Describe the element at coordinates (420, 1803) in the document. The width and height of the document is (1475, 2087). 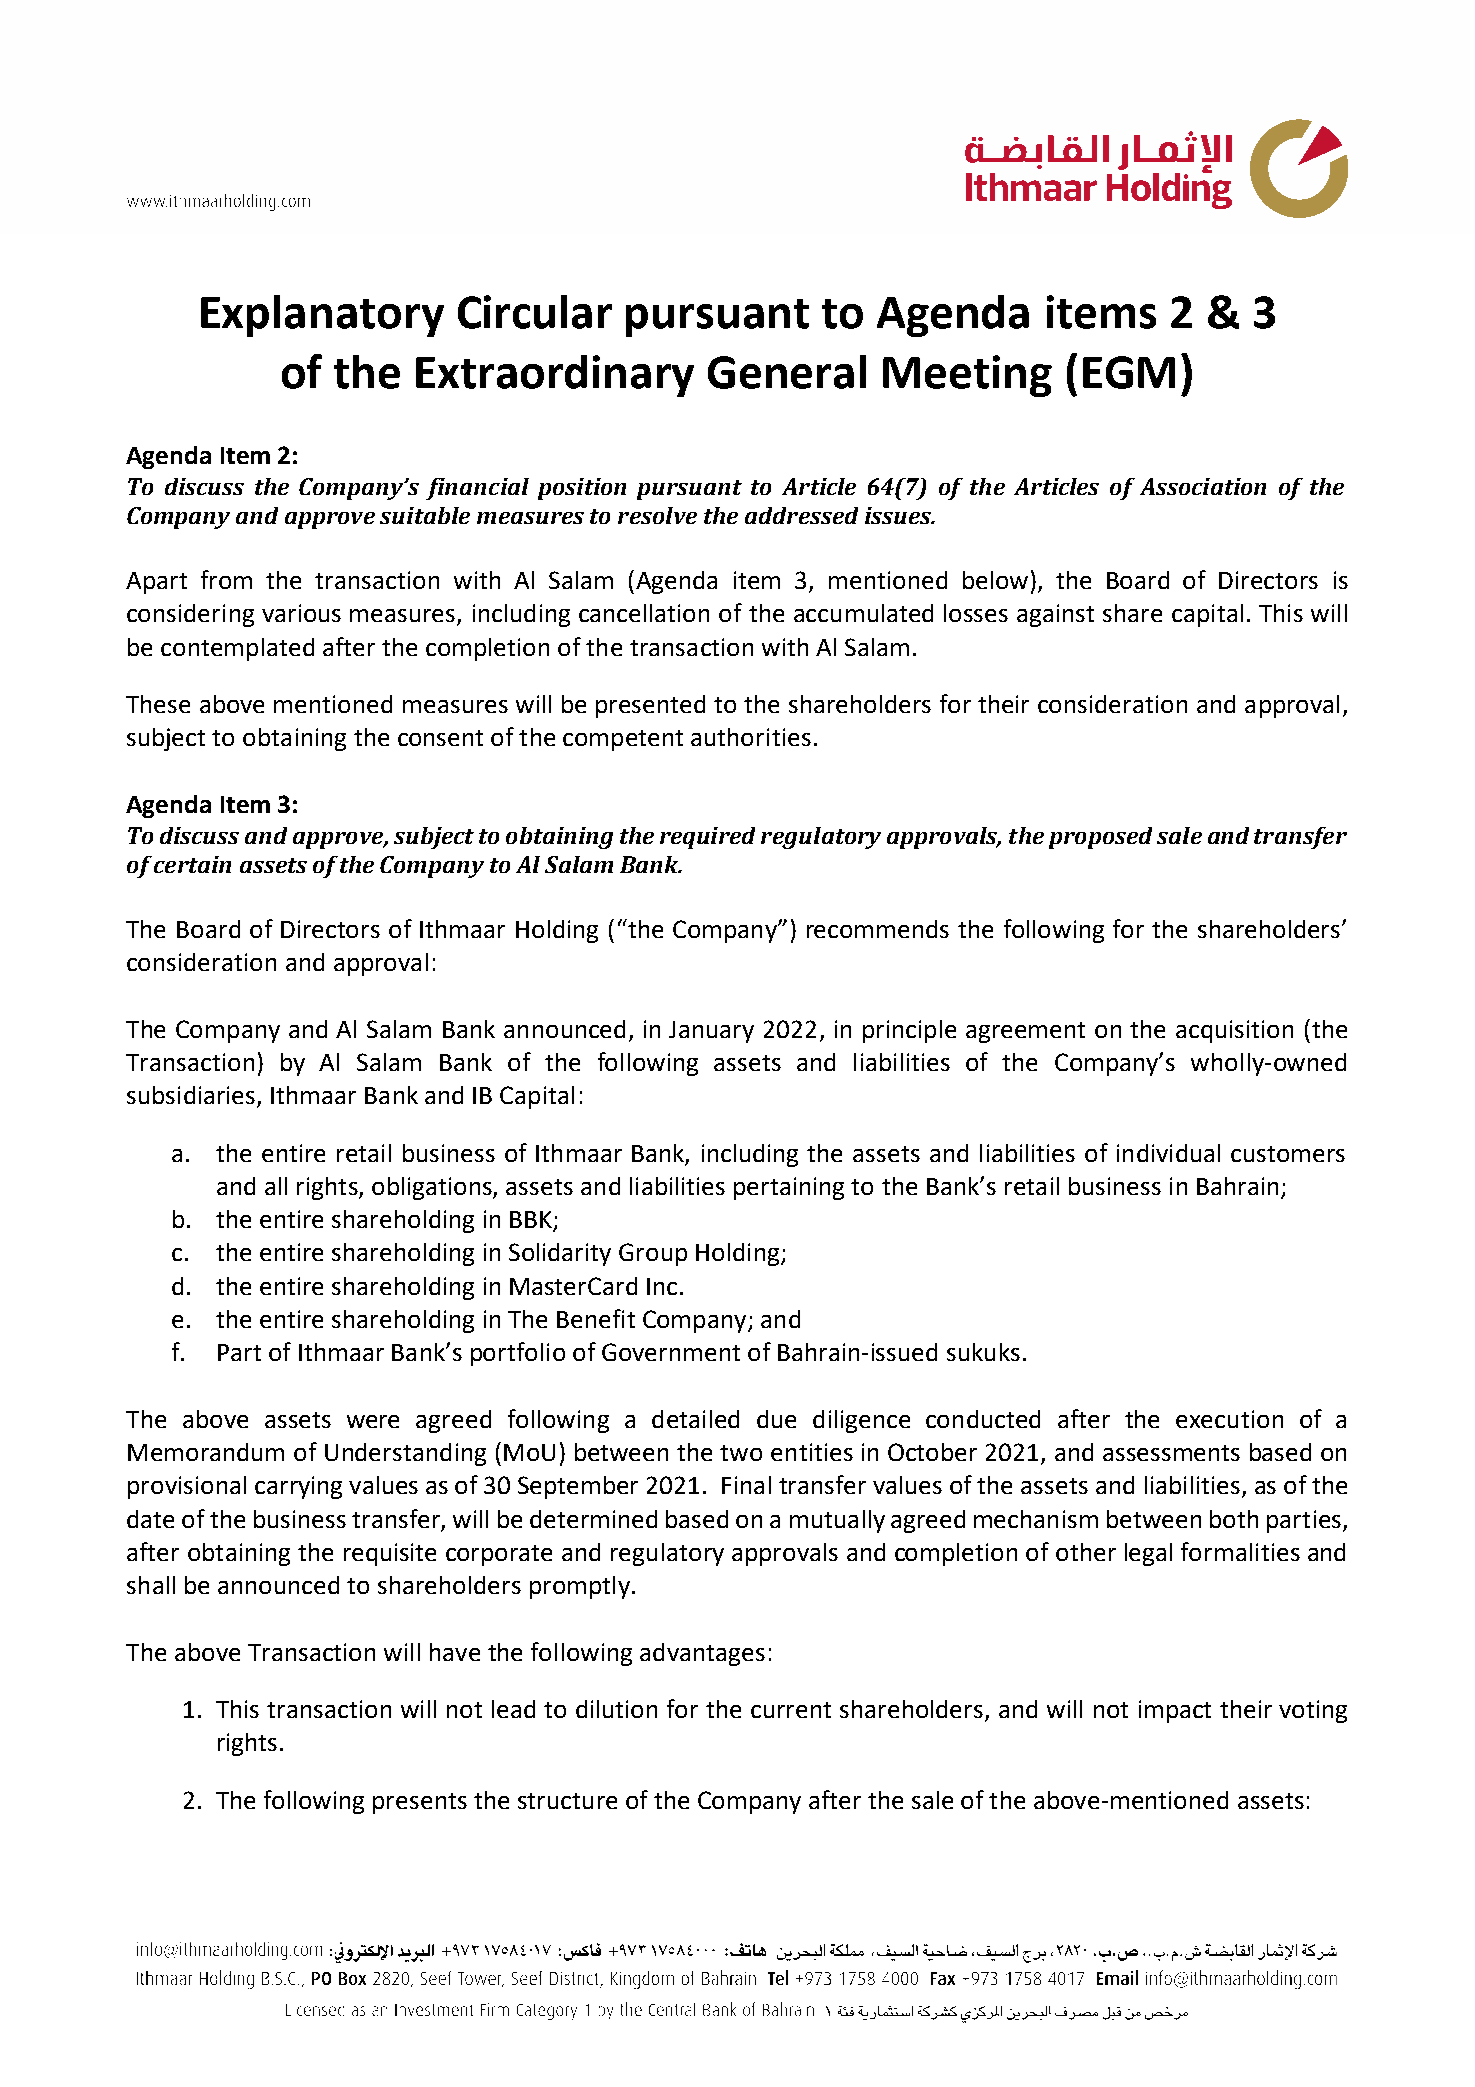
I see `presents` at that location.
